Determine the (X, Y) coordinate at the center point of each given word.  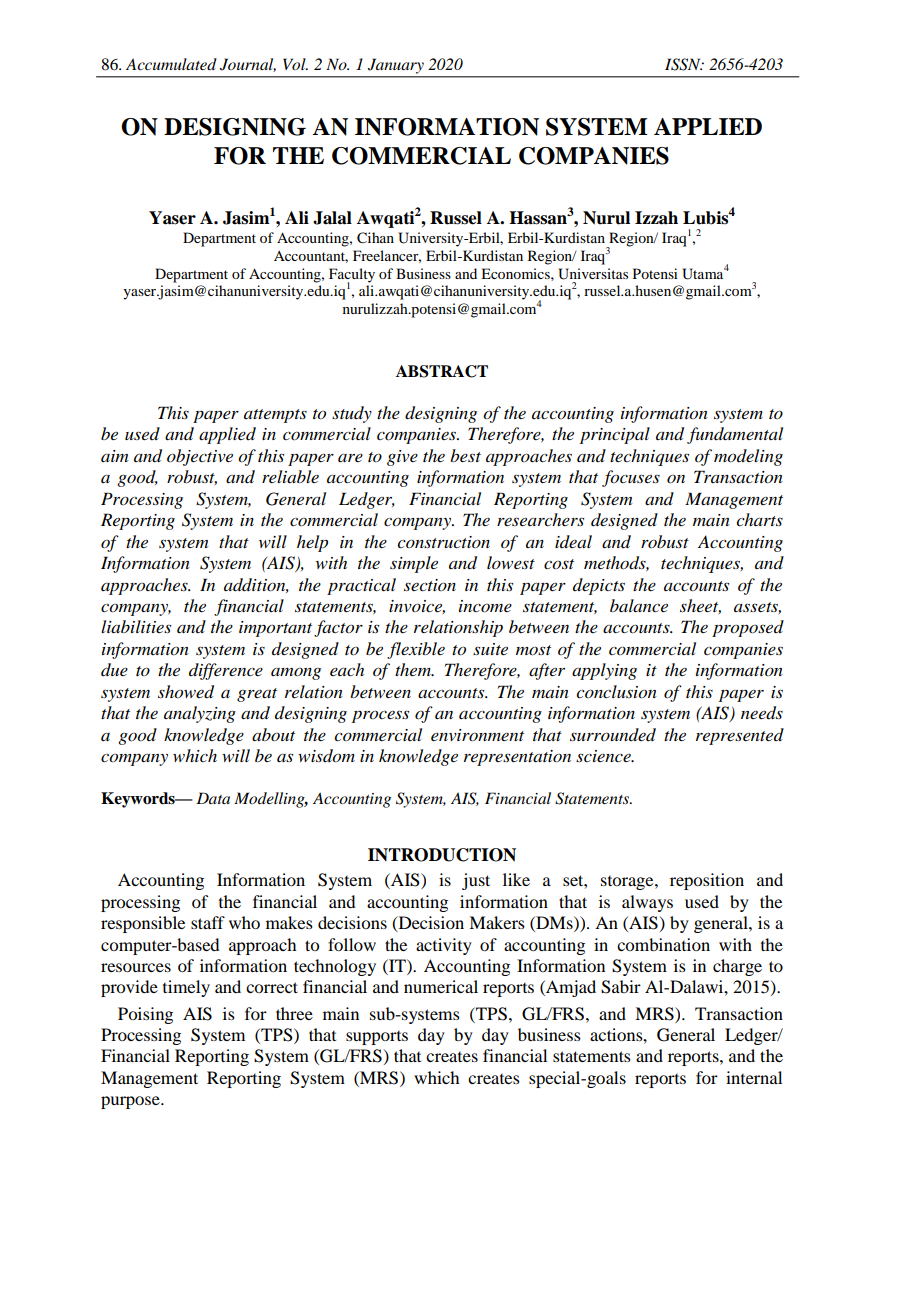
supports (377, 1038)
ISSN (684, 64)
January (396, 66)
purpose (131, 1102)
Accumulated (171, 64)
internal (754, 1077)
